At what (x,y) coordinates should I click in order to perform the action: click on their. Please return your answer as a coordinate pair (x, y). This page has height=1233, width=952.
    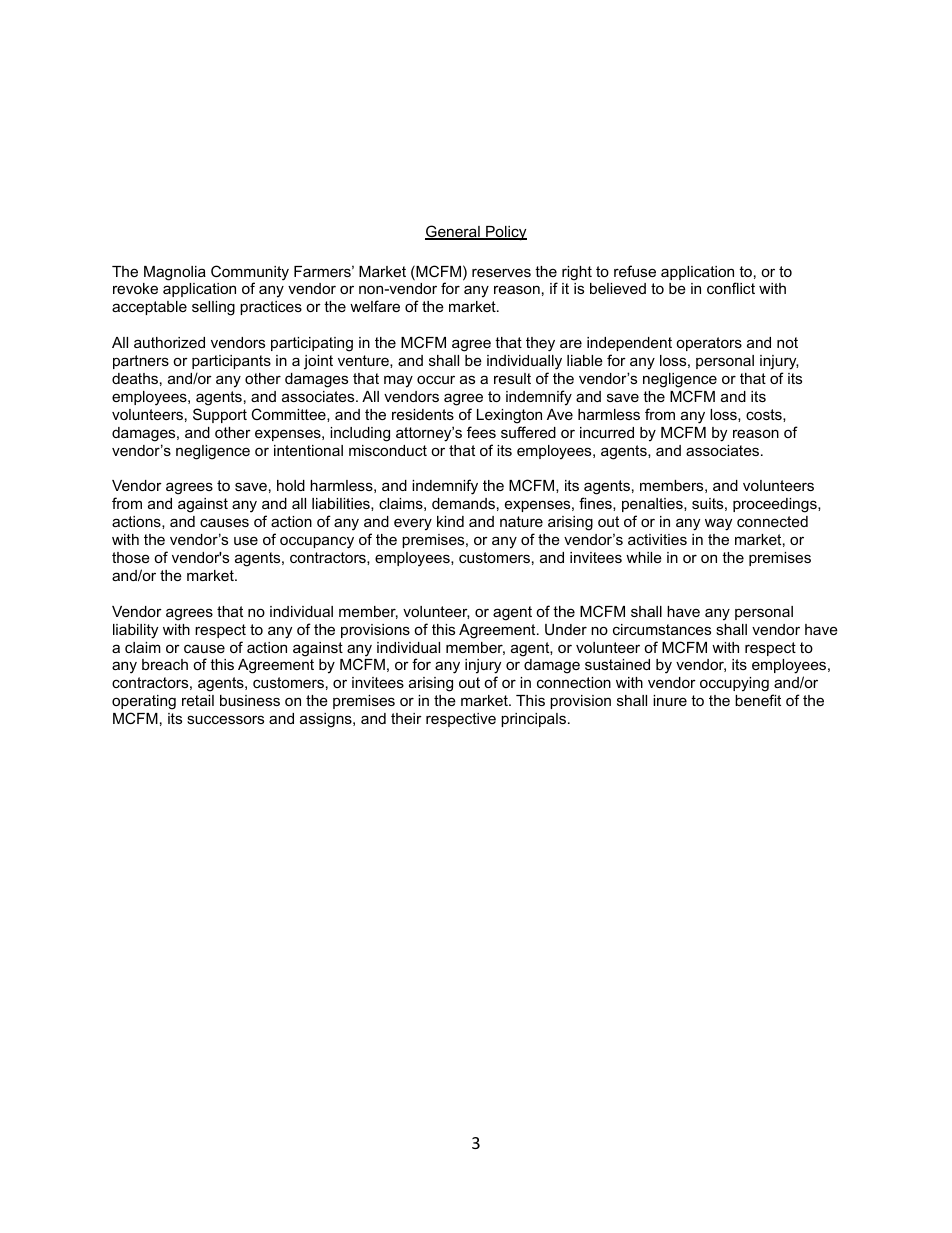
    Looking at the image, I should click on (406, 718).
